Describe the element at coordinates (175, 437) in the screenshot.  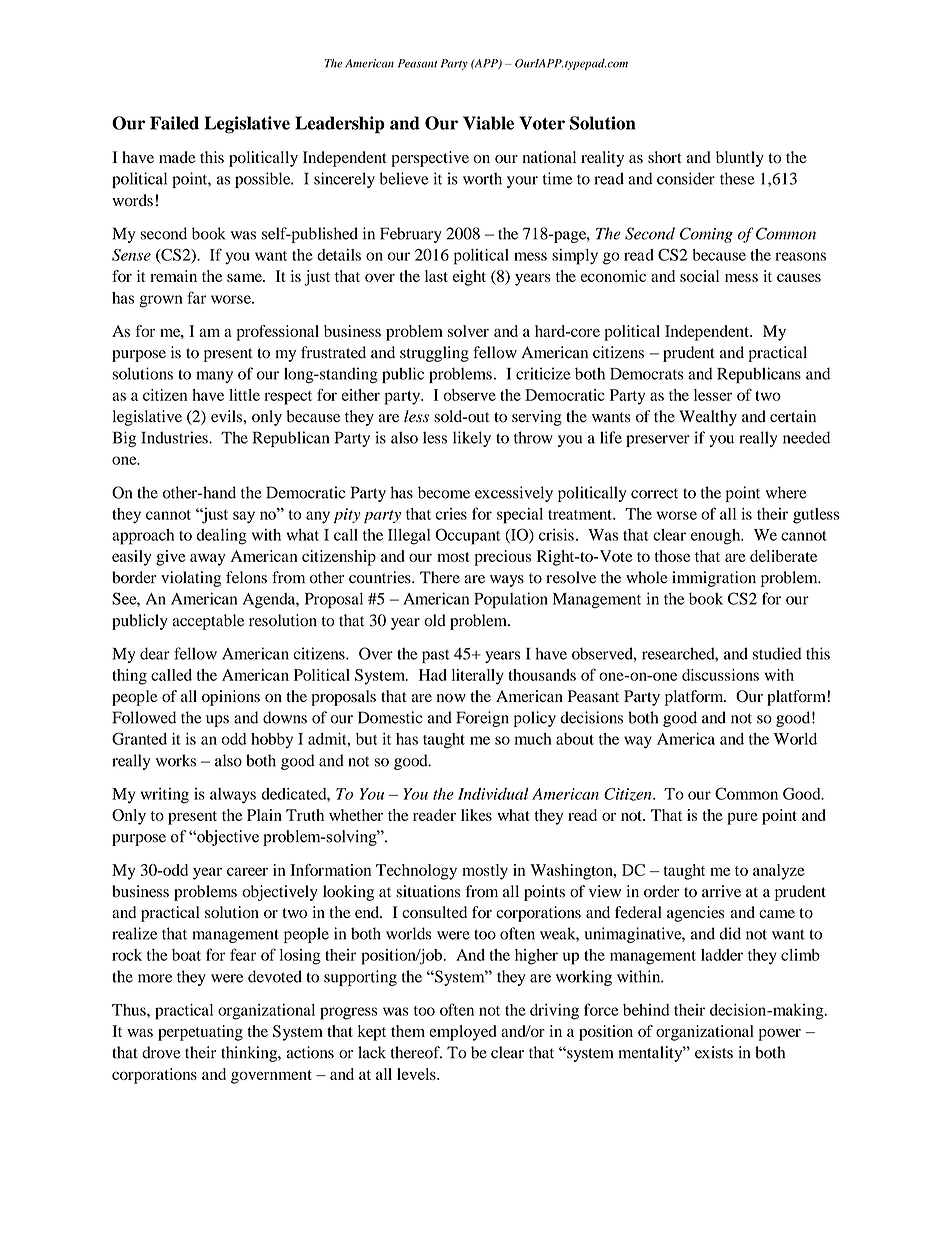
I see `Industries` at that location.
